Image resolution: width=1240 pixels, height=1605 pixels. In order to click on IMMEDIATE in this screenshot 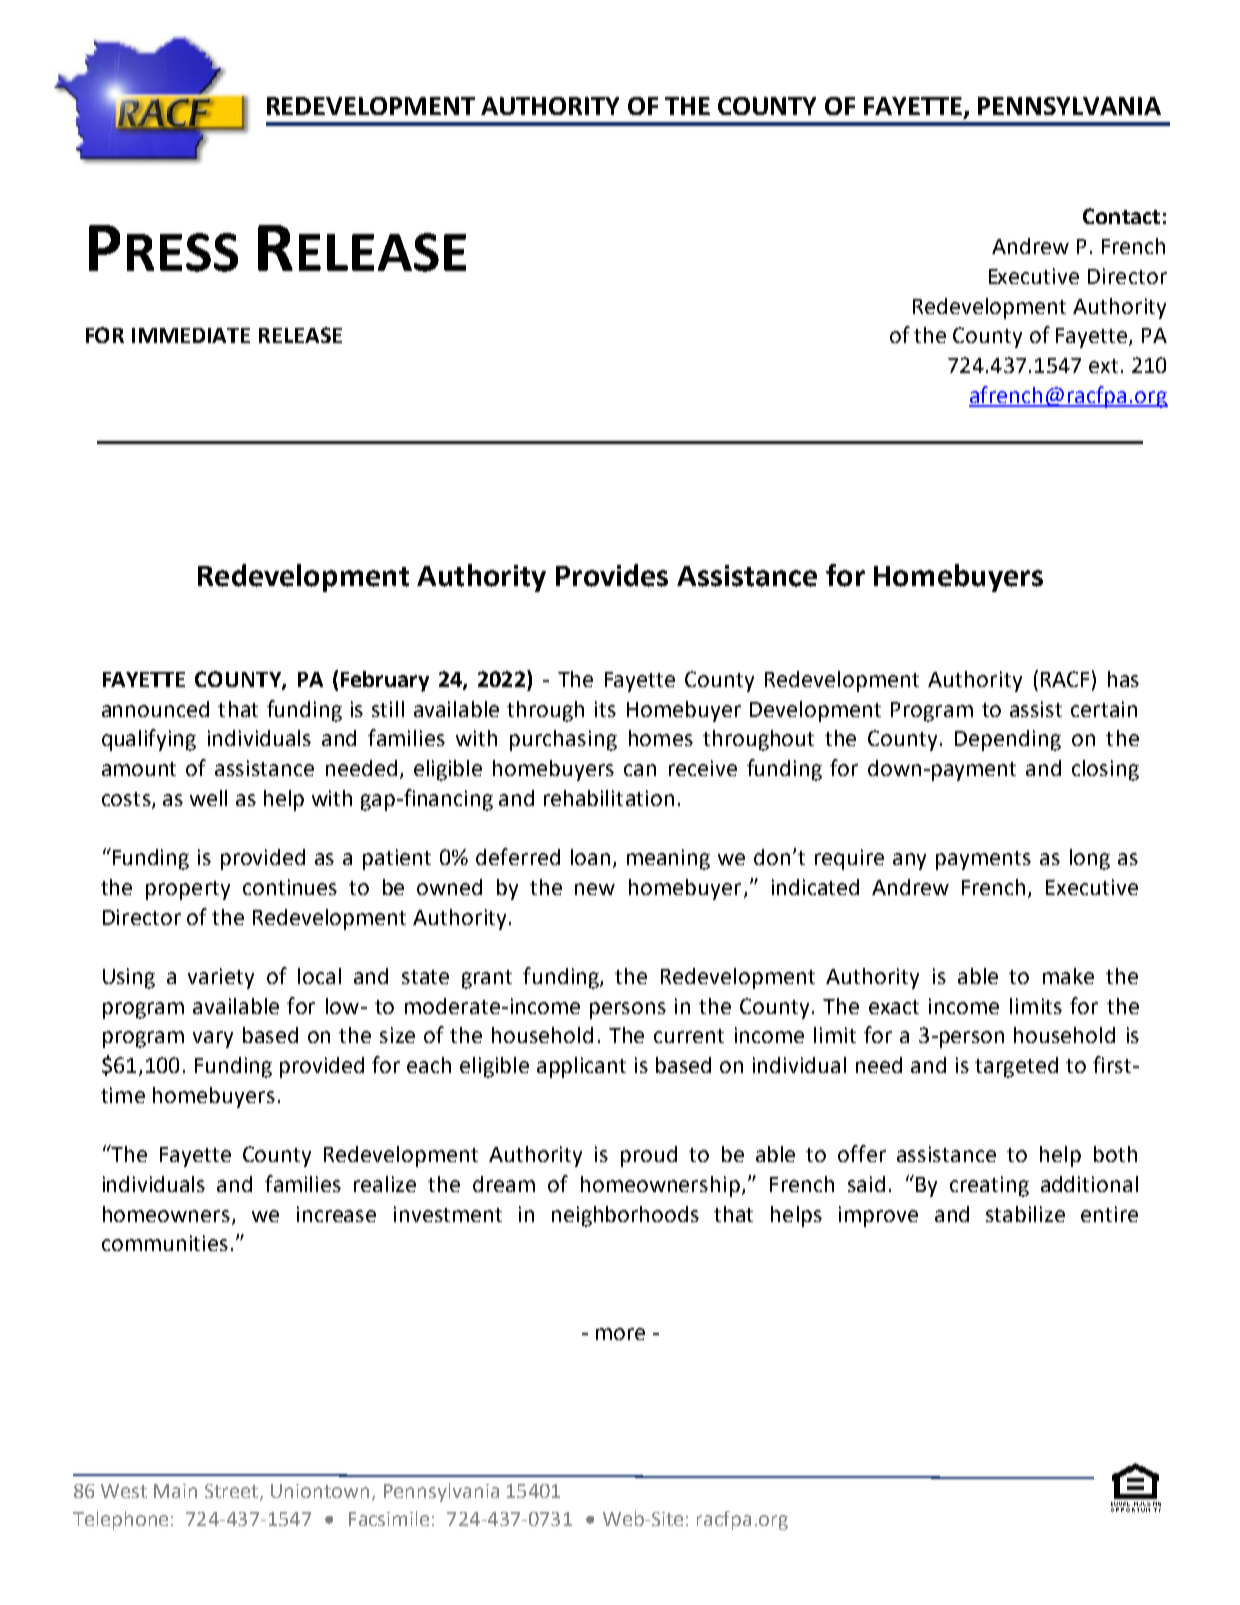, I will do `click(191, 335)`.
